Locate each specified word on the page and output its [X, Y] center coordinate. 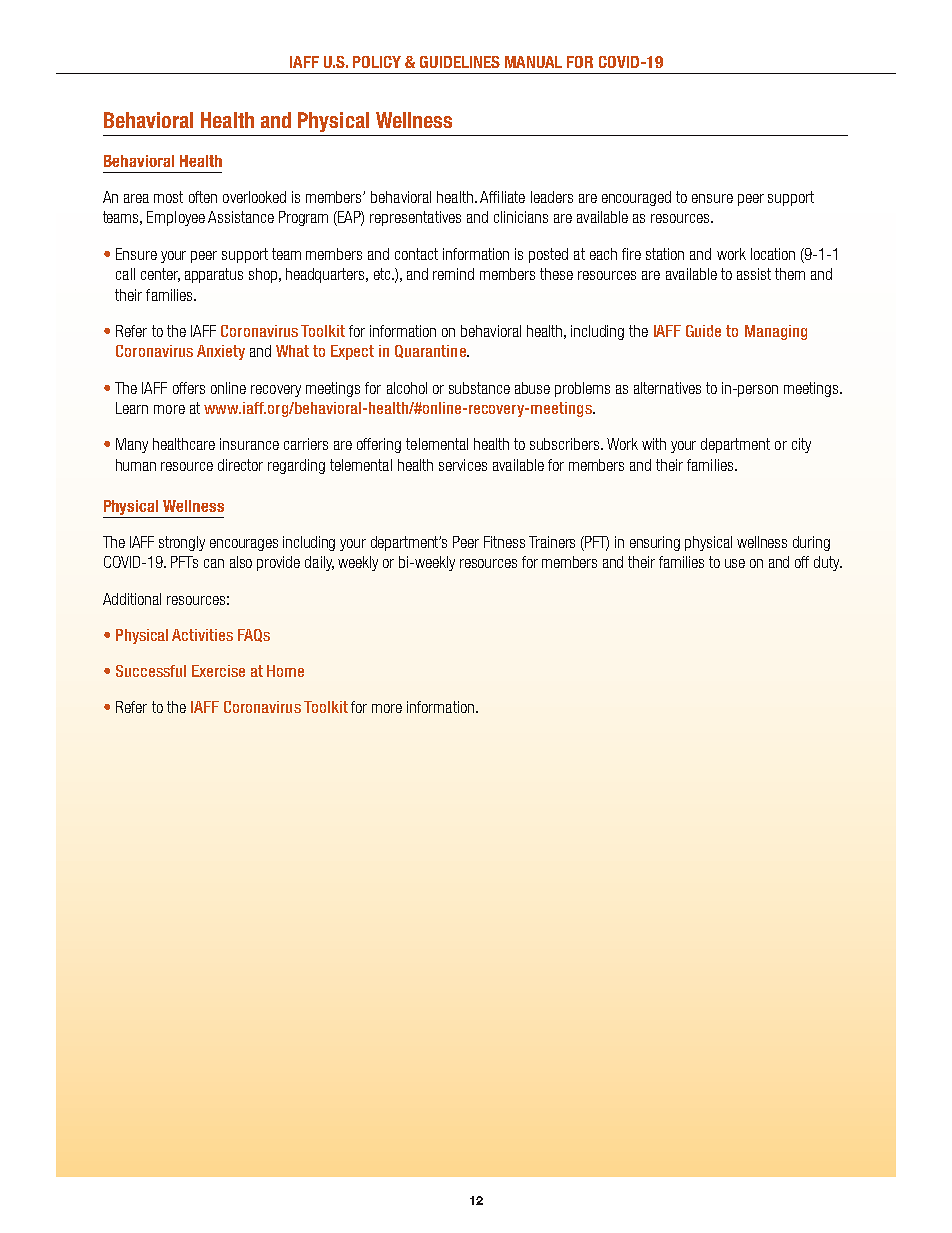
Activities [202, 635]
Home [285, 671]
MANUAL [533, 62]
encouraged [636, 198]
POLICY [377, 62]
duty [828, 563]
